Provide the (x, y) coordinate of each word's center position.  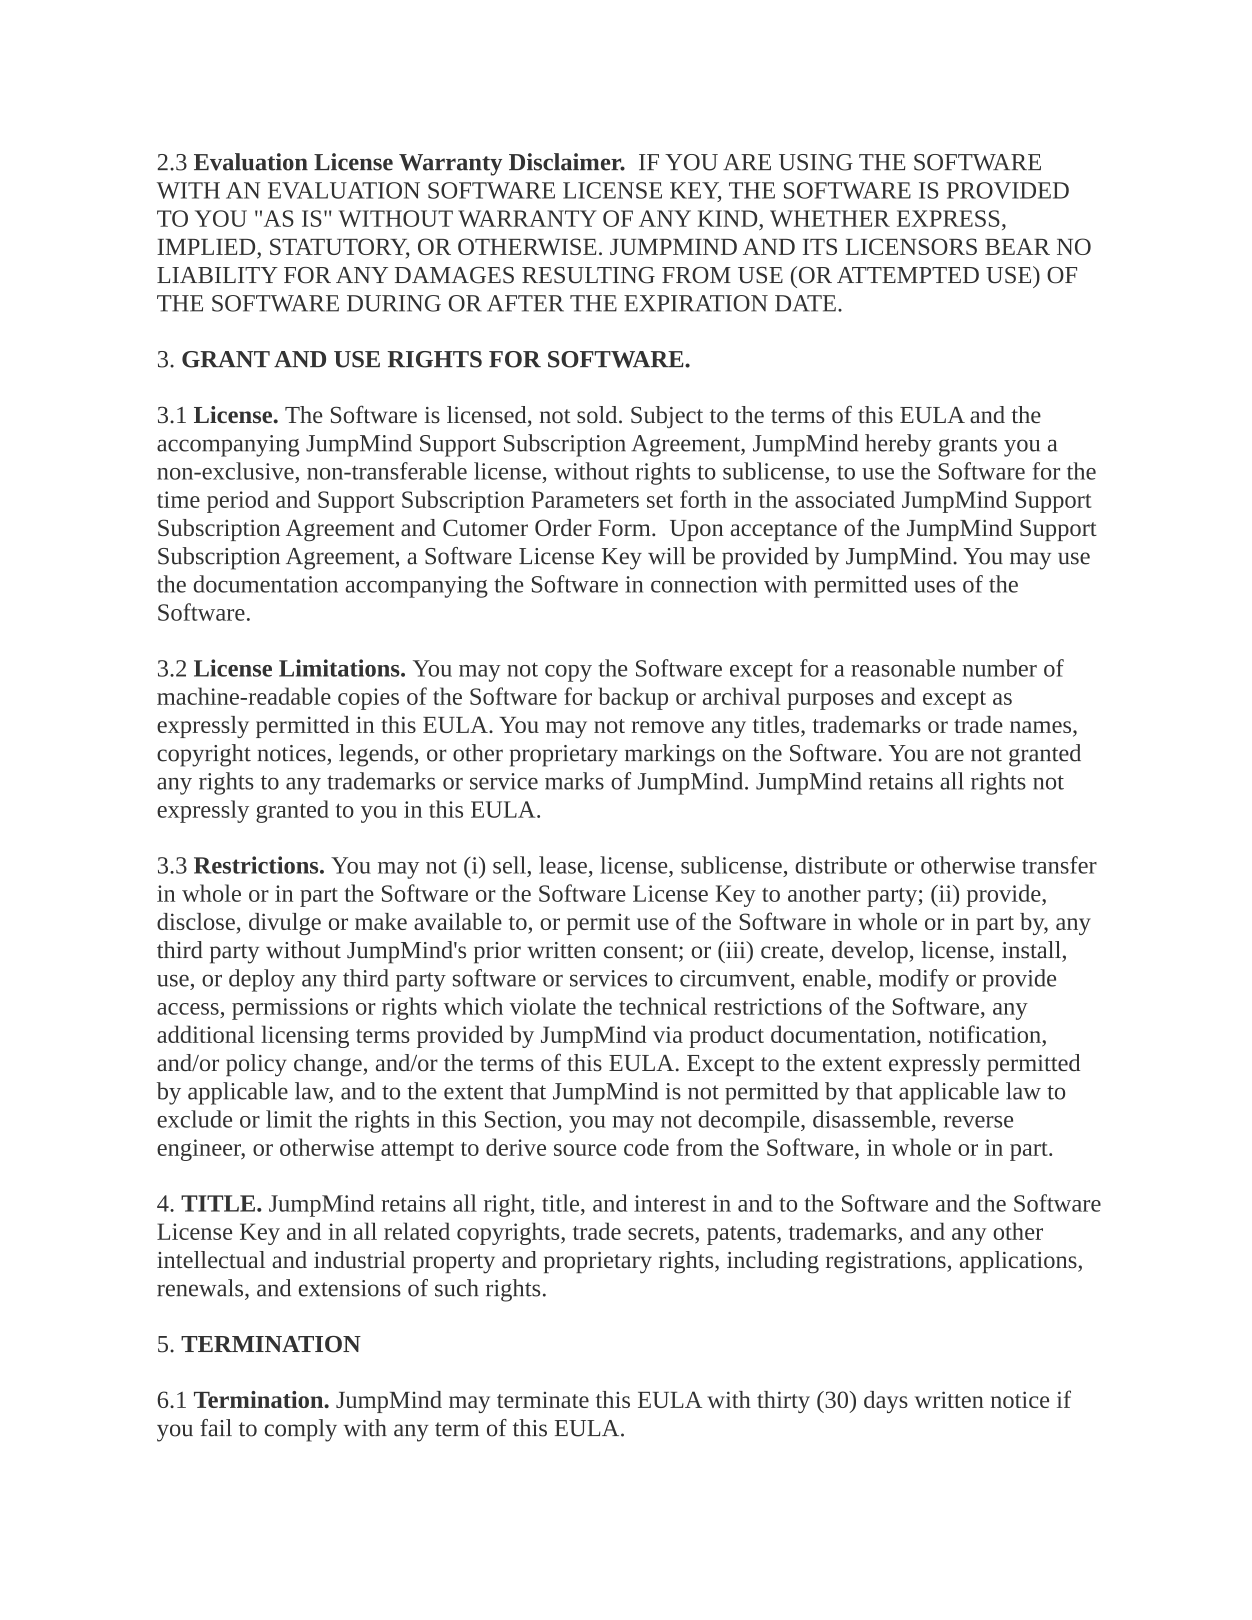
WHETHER (830, 218)
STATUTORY (340, 248)
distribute (841, 865)
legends (377, 755)
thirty (783, 1402)
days (886, 1402)
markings (670, 755)
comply (300, 1430)
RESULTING (588, 275)
